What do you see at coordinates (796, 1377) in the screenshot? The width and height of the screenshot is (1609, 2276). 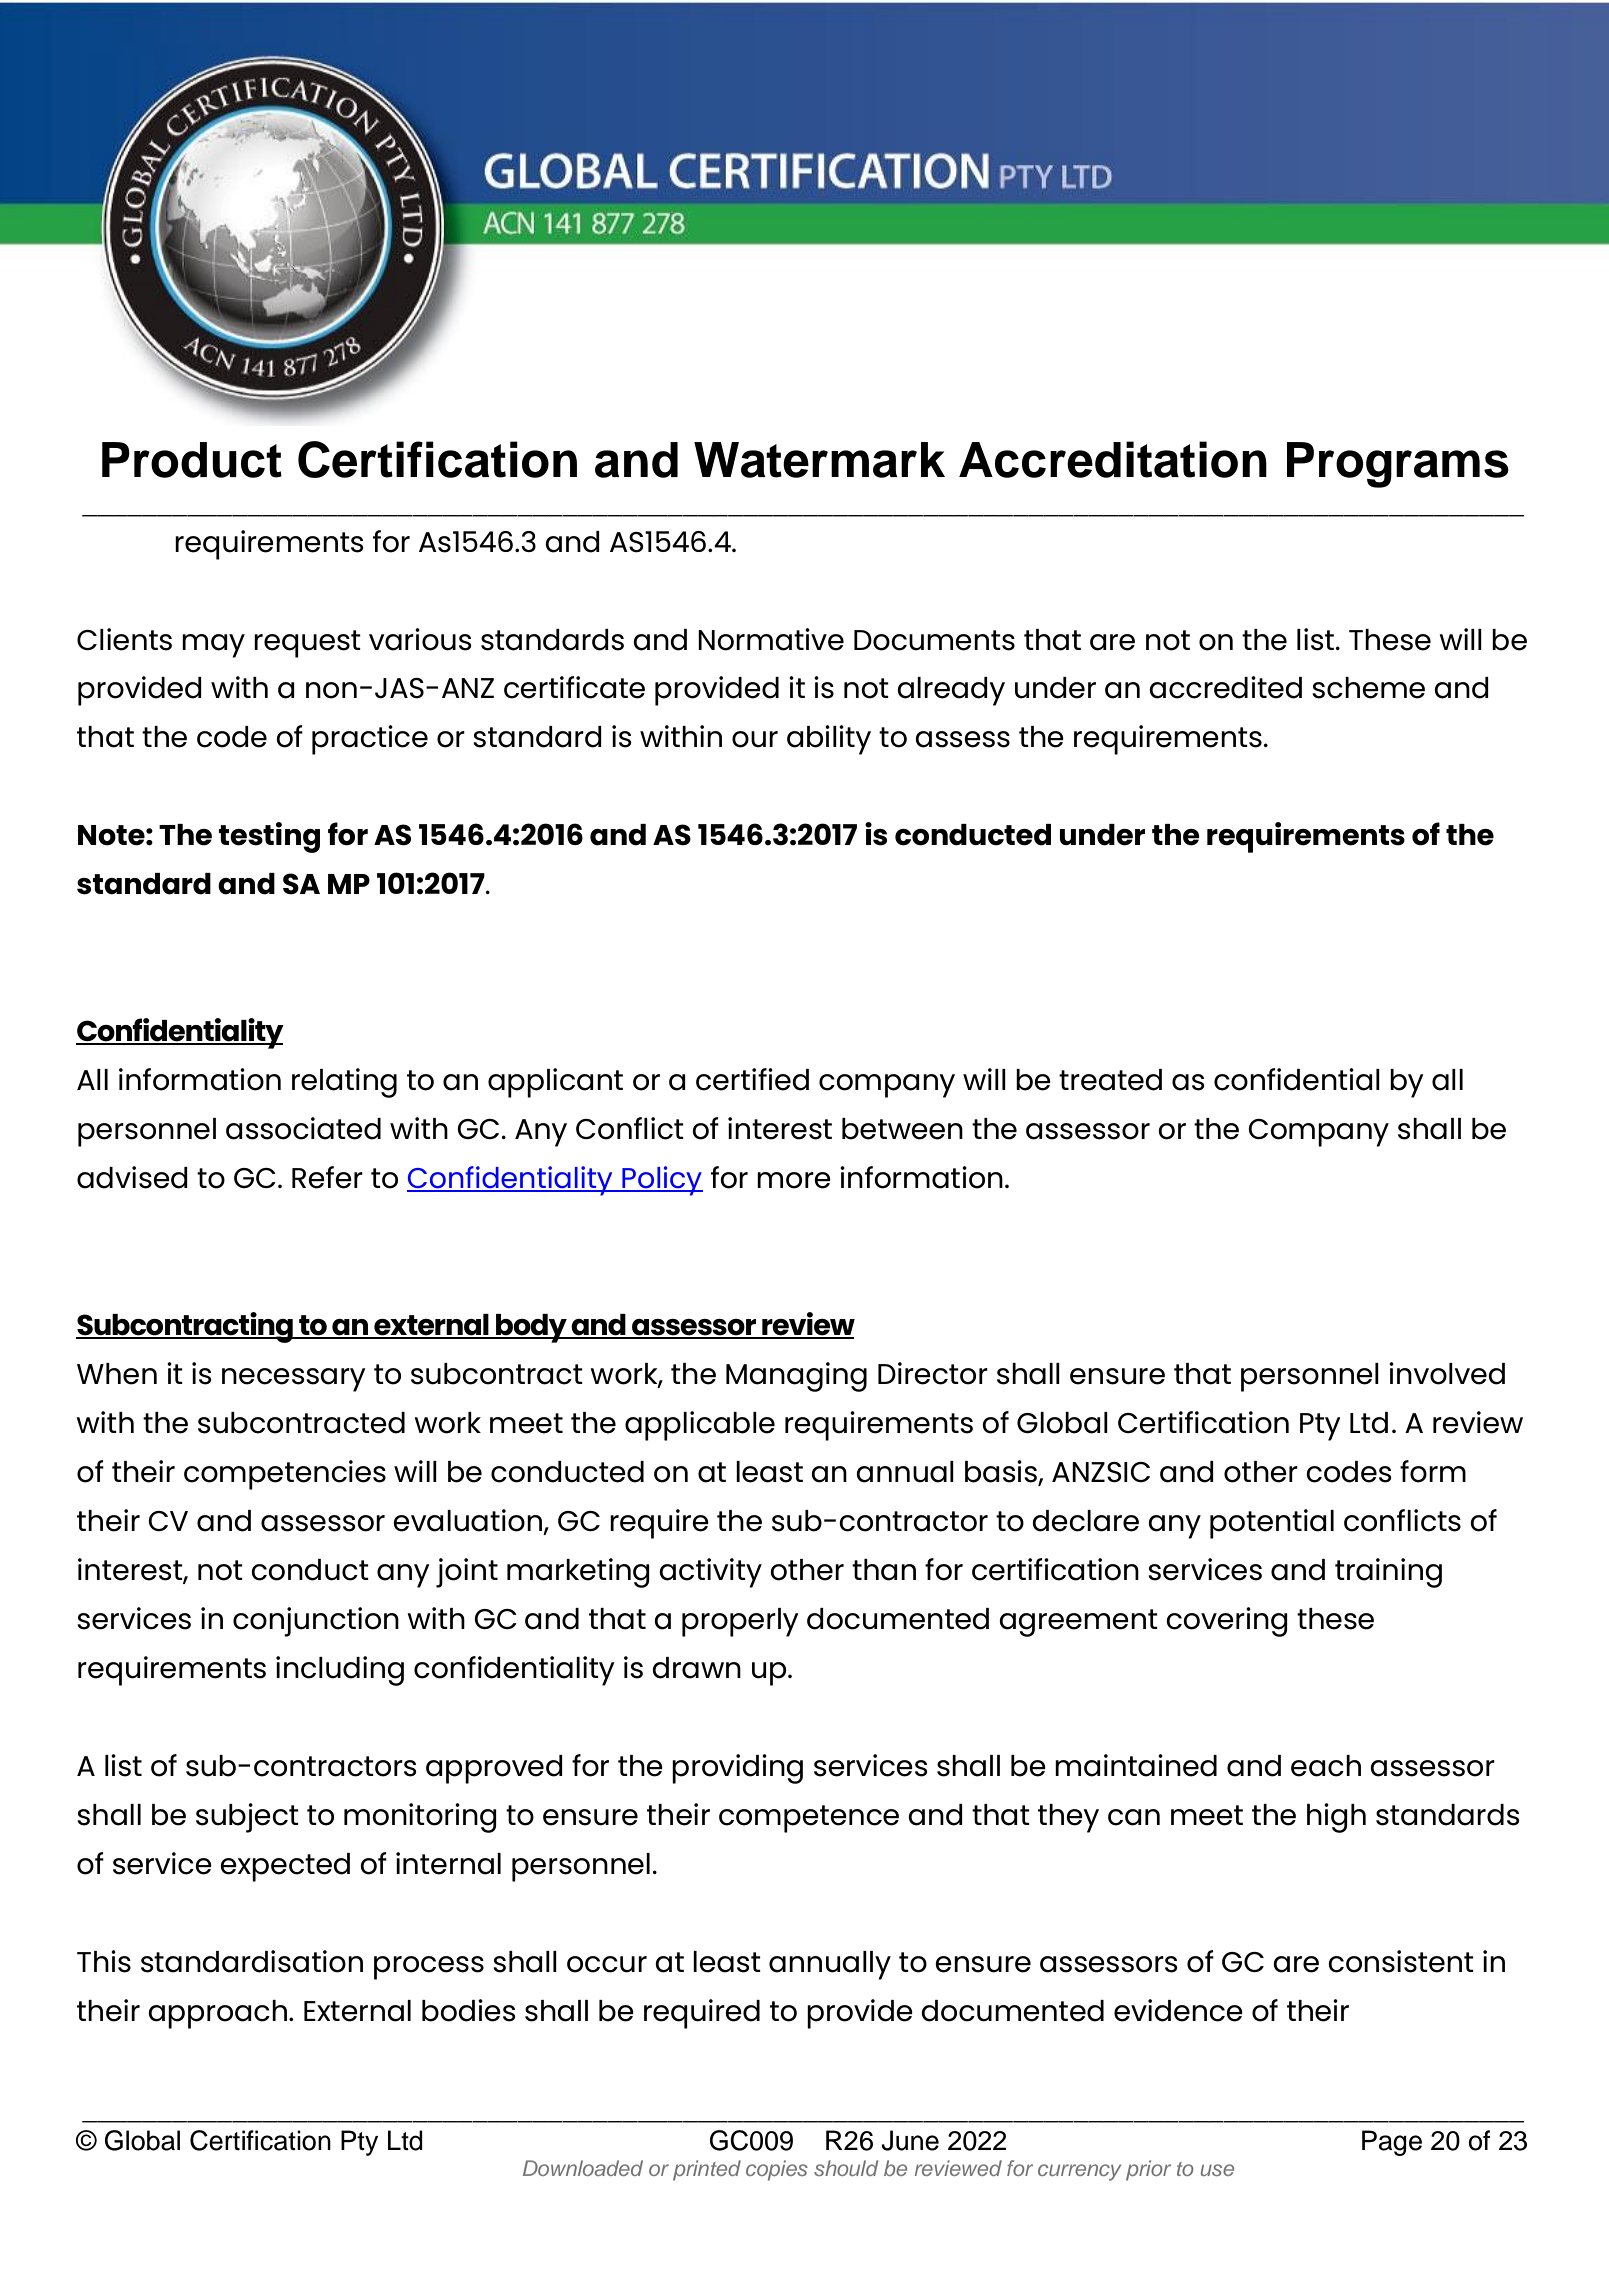 I see `Managing` at bounding box center [796, 1377].
